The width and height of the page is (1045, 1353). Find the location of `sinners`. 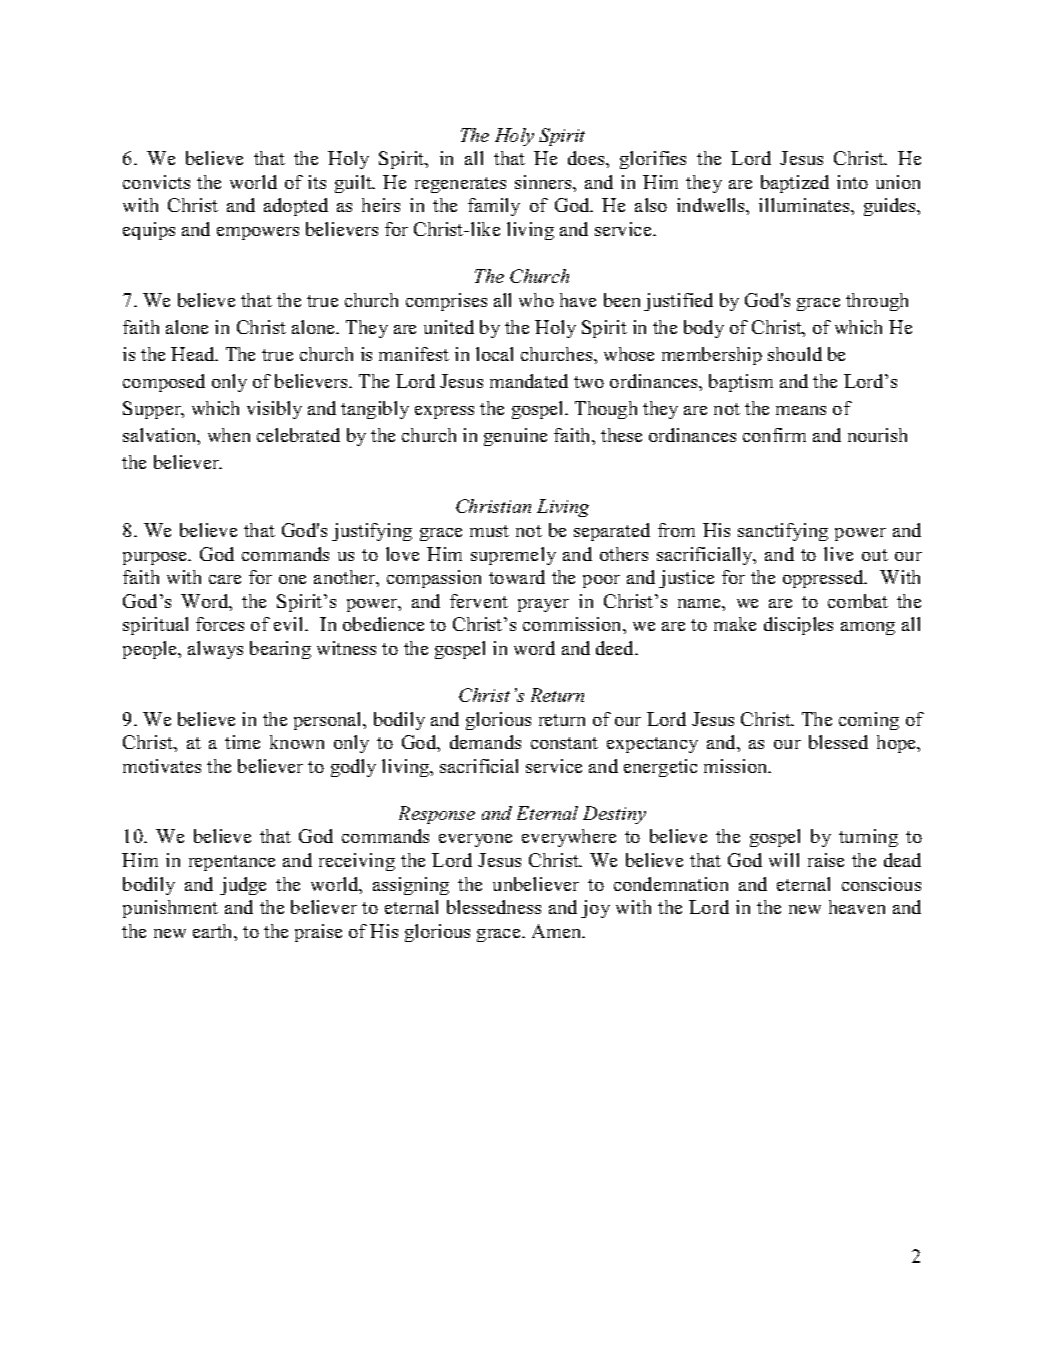

sinners is located at coordinates (544, 182).
